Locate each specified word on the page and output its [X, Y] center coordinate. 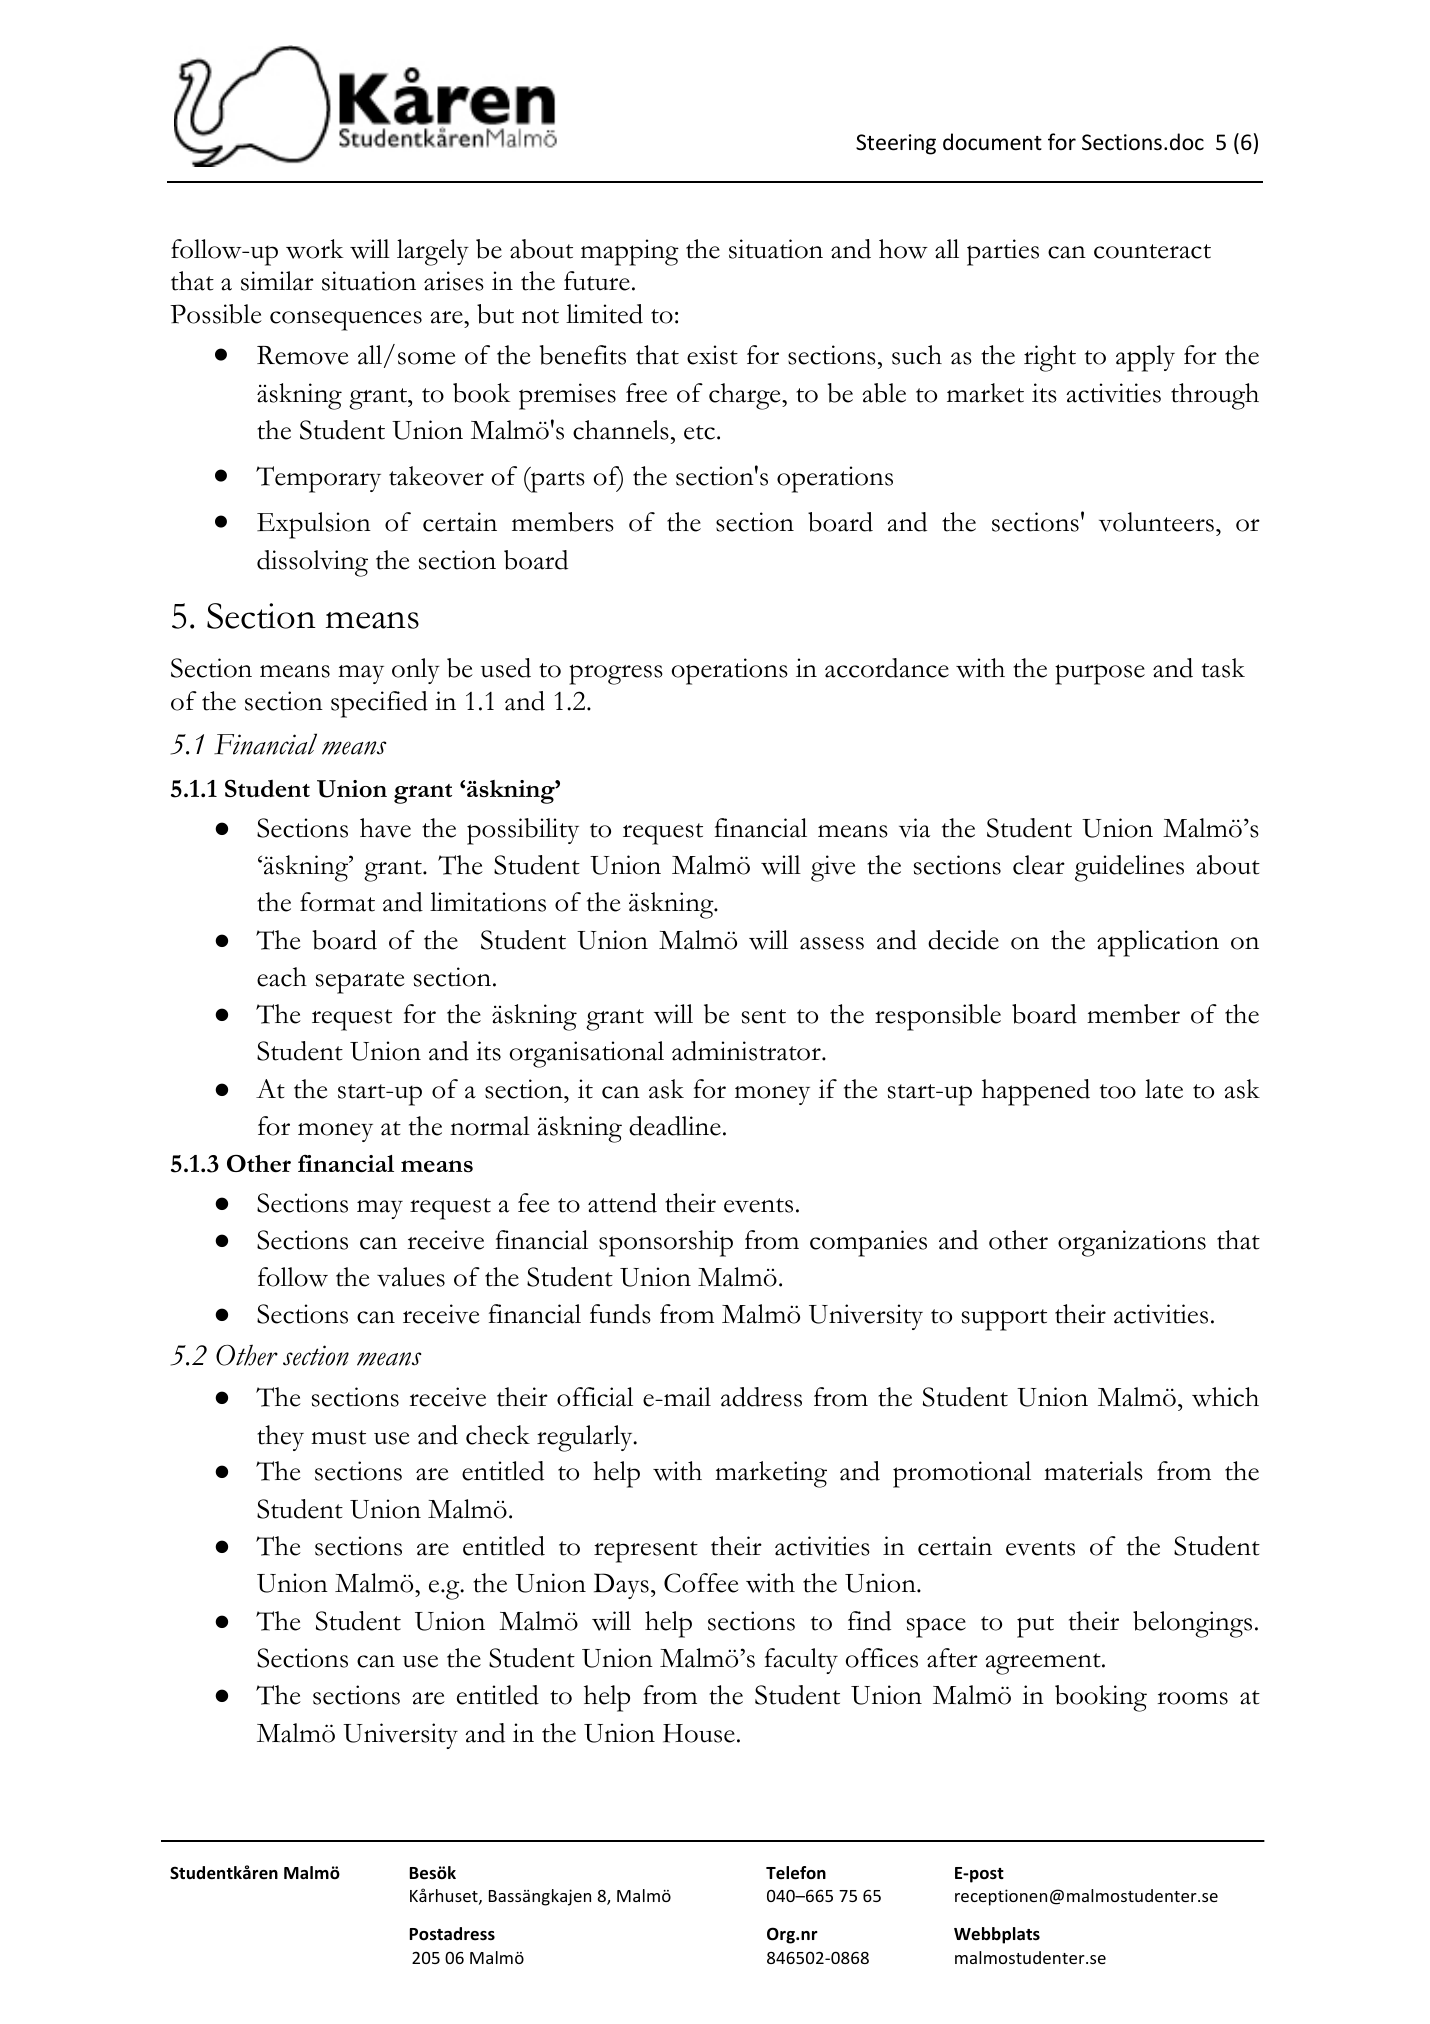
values [411, 1277]
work [315, 249]
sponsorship [666, 1243]
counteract [1152, 251]
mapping [630, 252]
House [699, 1733]
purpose [1100, 674]
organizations [1132, 1243]
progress [616, 674]
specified [379, 704]
